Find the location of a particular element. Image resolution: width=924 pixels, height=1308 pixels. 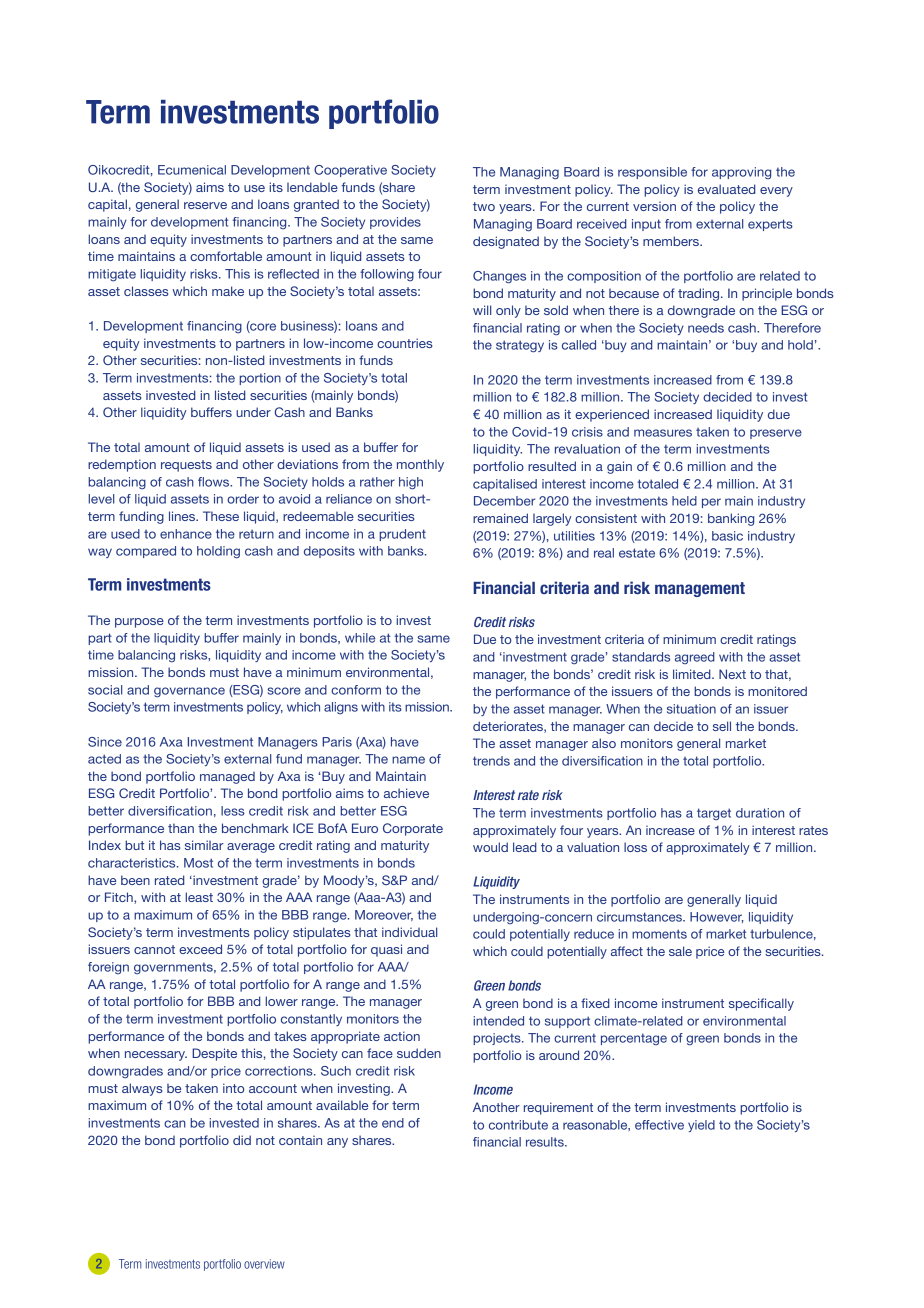

two is located at coordinates (484, 206).
